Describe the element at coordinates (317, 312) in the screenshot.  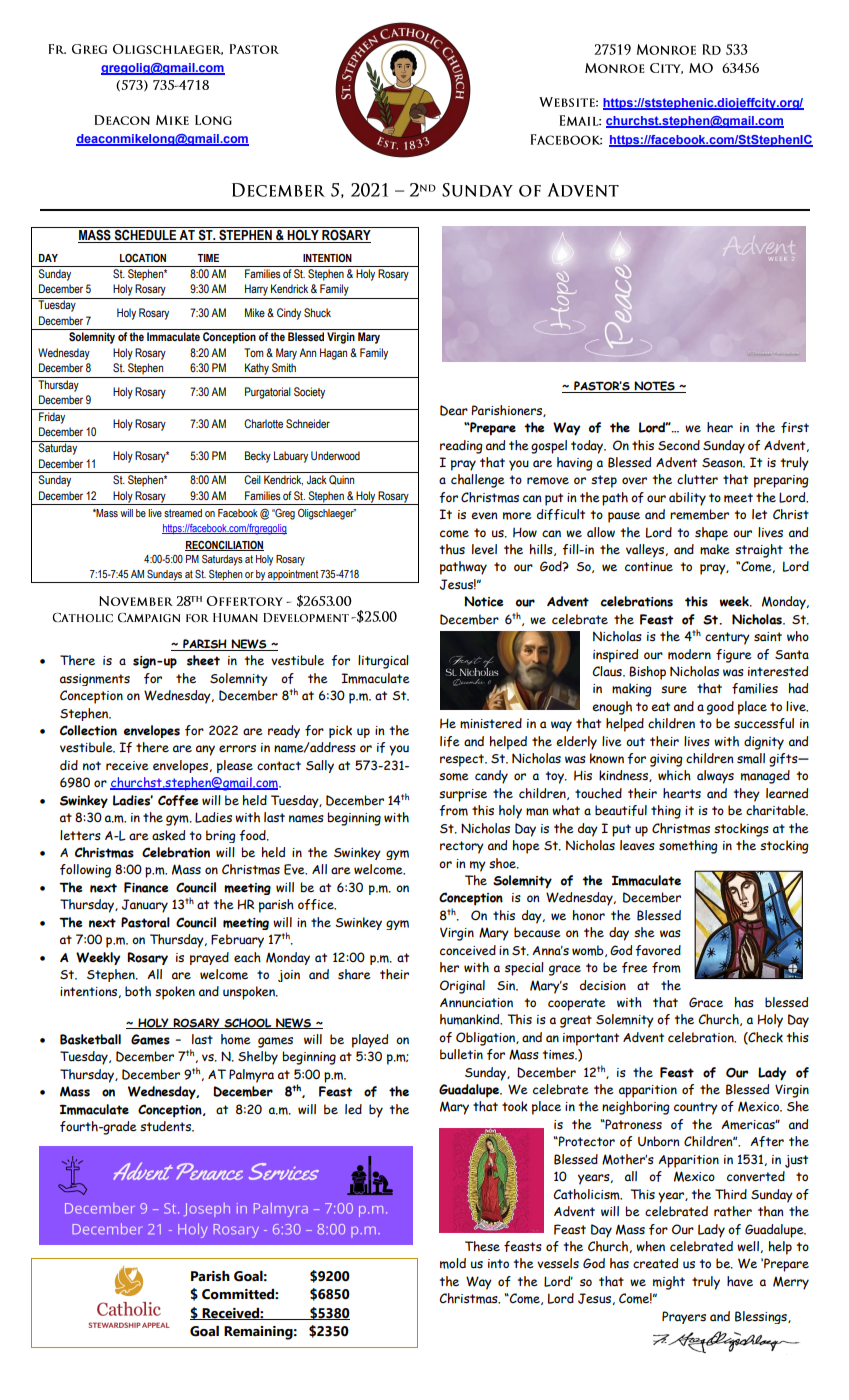
I see `Shuck` at that location.
